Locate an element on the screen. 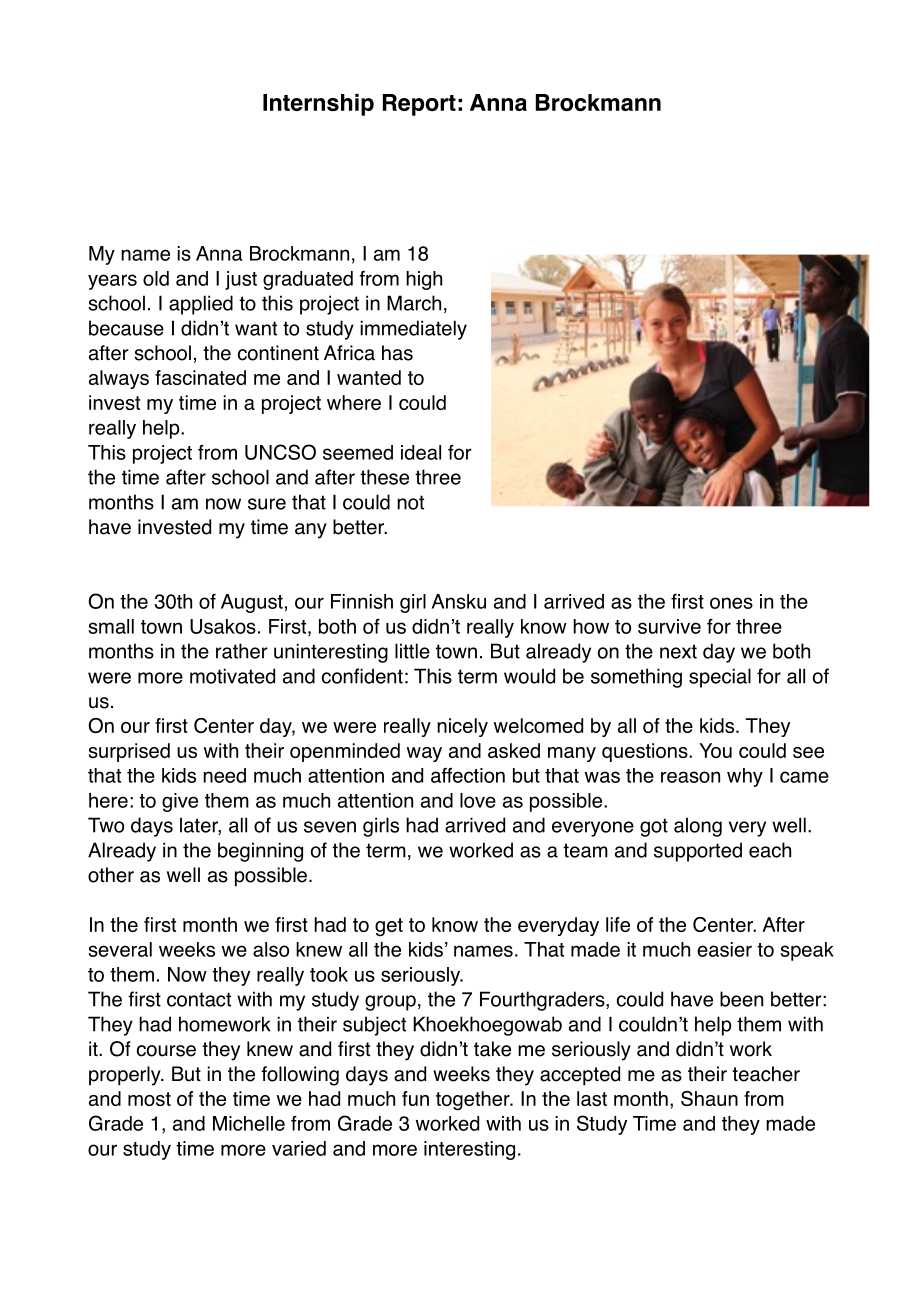 This screenshot has width=924, height=1308. little is located at coordinates (412, 651).
